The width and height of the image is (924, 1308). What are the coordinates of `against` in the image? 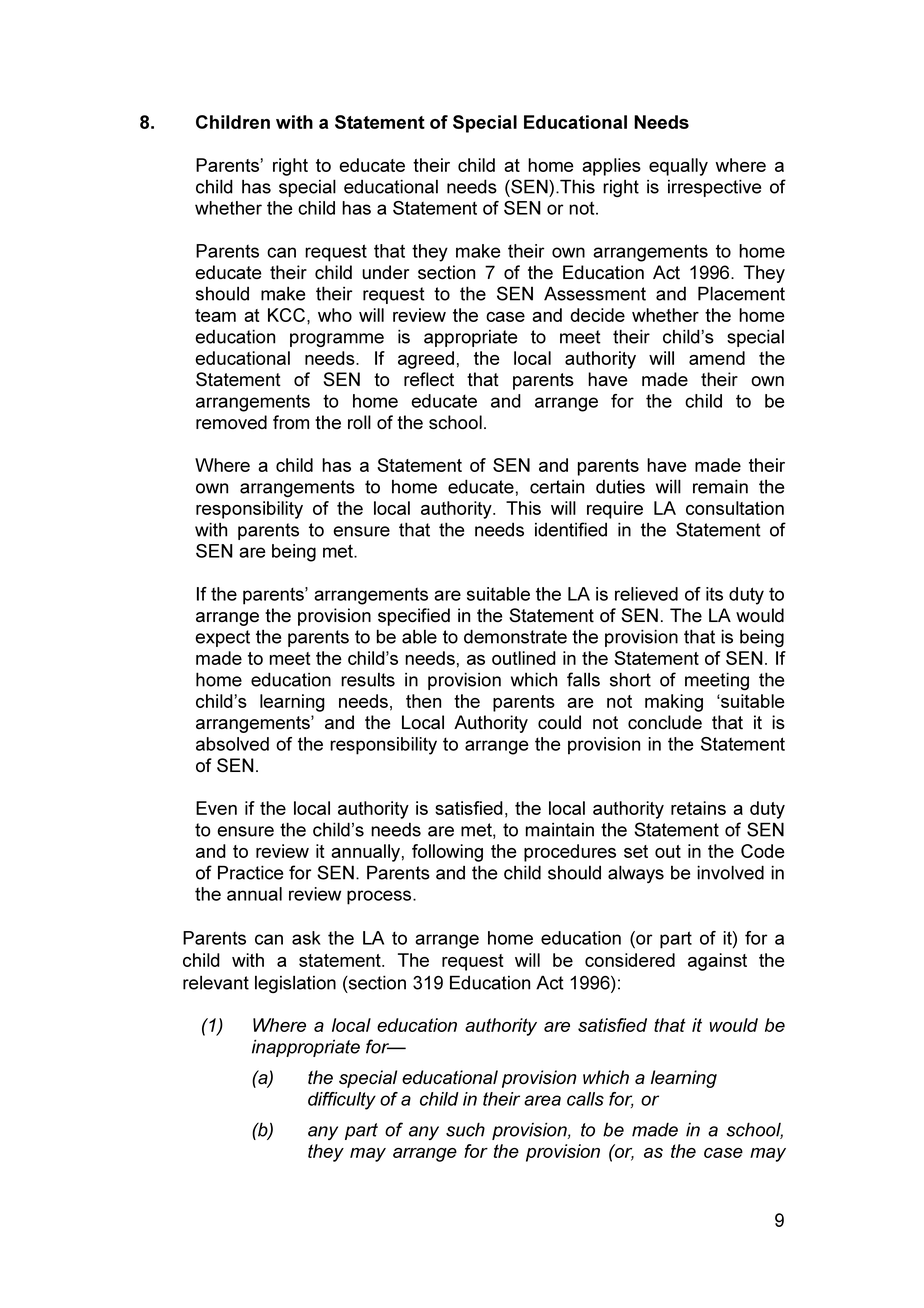 It's located at (717, 962).
